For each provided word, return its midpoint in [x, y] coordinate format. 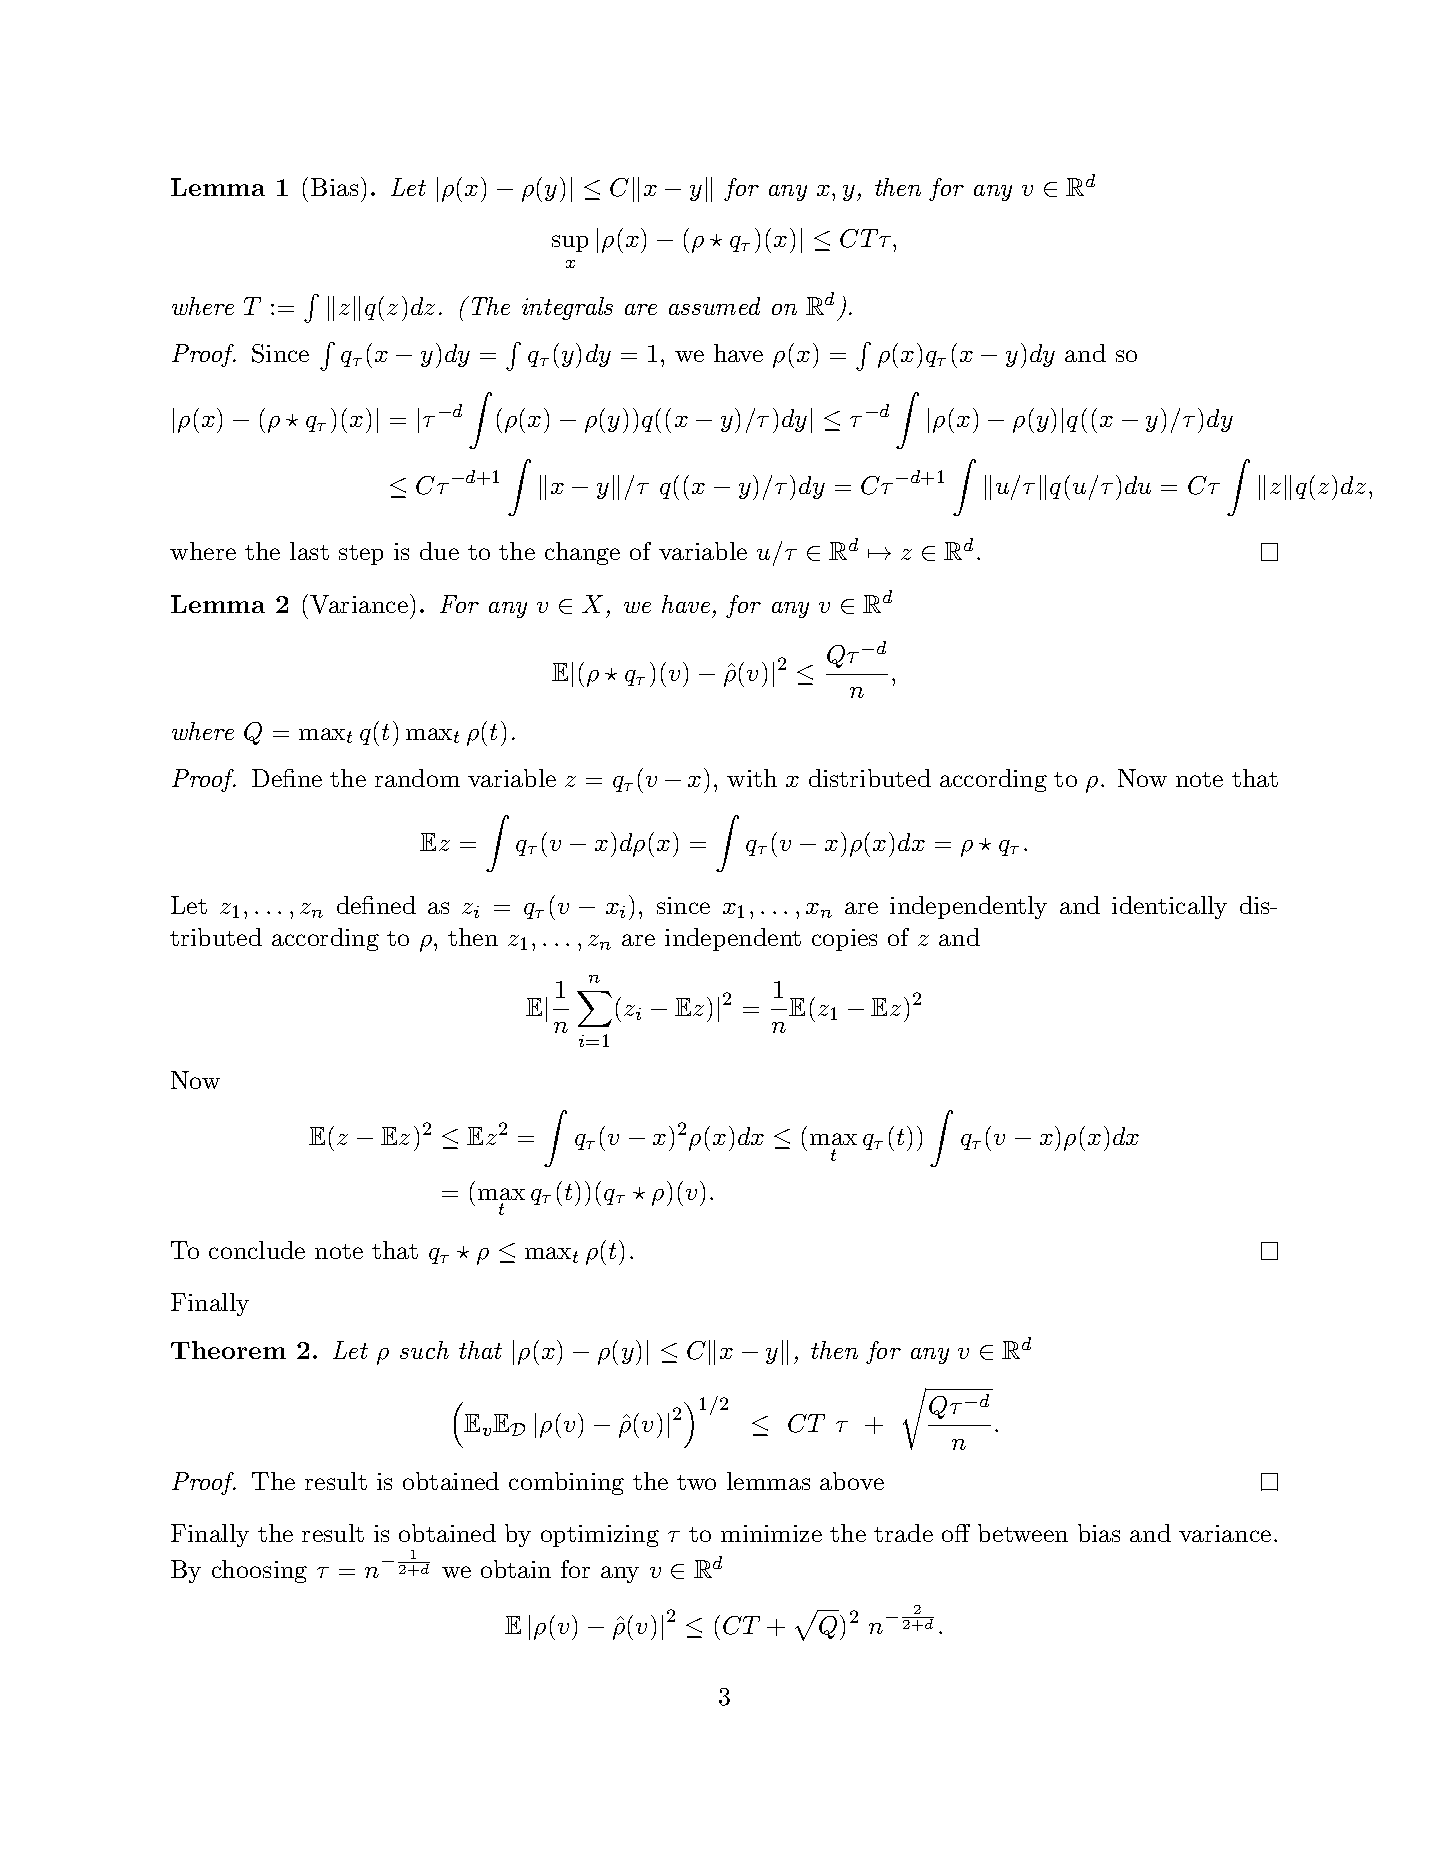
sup [570, 243]
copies [844, 940]
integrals [567, 308]
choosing [259, 1571]
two [696, 1482]
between [1023, 1533]
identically [1169, 907]
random [417, 778]
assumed [714, 306]
